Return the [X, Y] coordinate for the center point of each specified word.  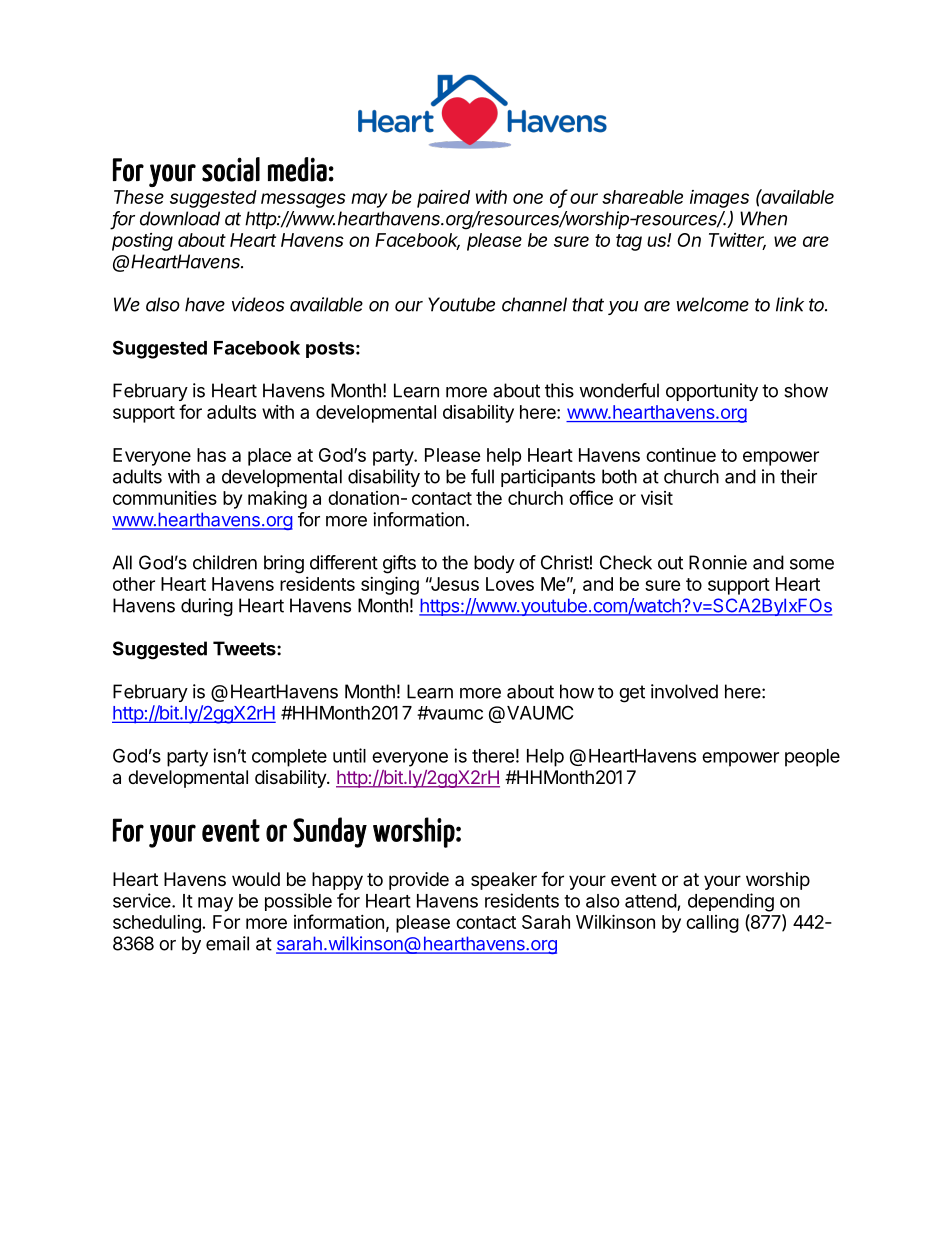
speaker [504, 881]
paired [443, 199]
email [227, 943]
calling [712, 924]
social [231, 169]
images [719, 199]
